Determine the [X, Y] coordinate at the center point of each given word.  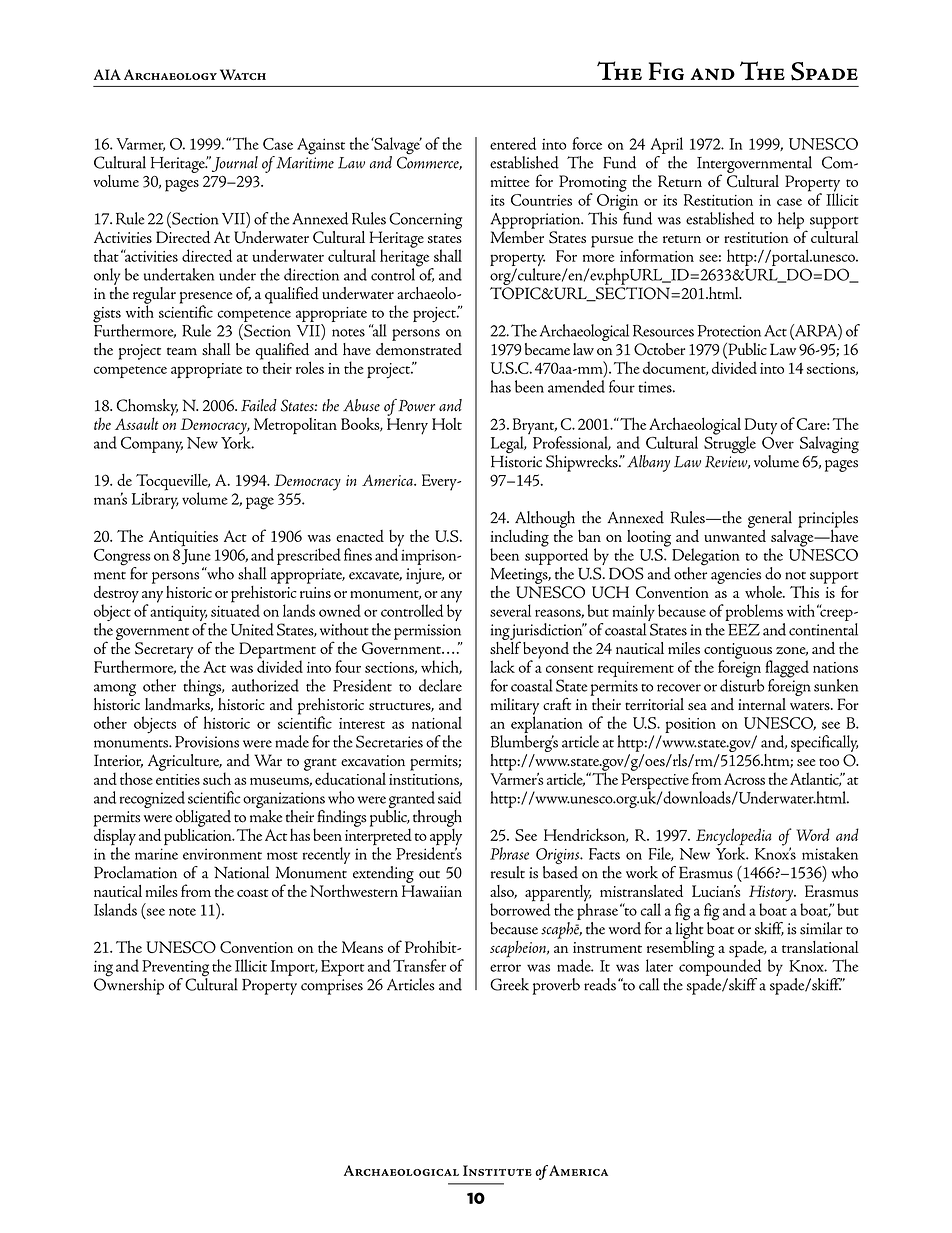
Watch [243, 74]
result [508, 872]
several [510, 610]
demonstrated [419, 348]
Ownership [129, 985]
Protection [729, 331]
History [772, 894]
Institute [497, 1170]
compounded [720, 966]
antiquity [178, 615]
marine [156, 854]
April [667, 145]
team [182, 351]
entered [513, 143]
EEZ [744, 629]
